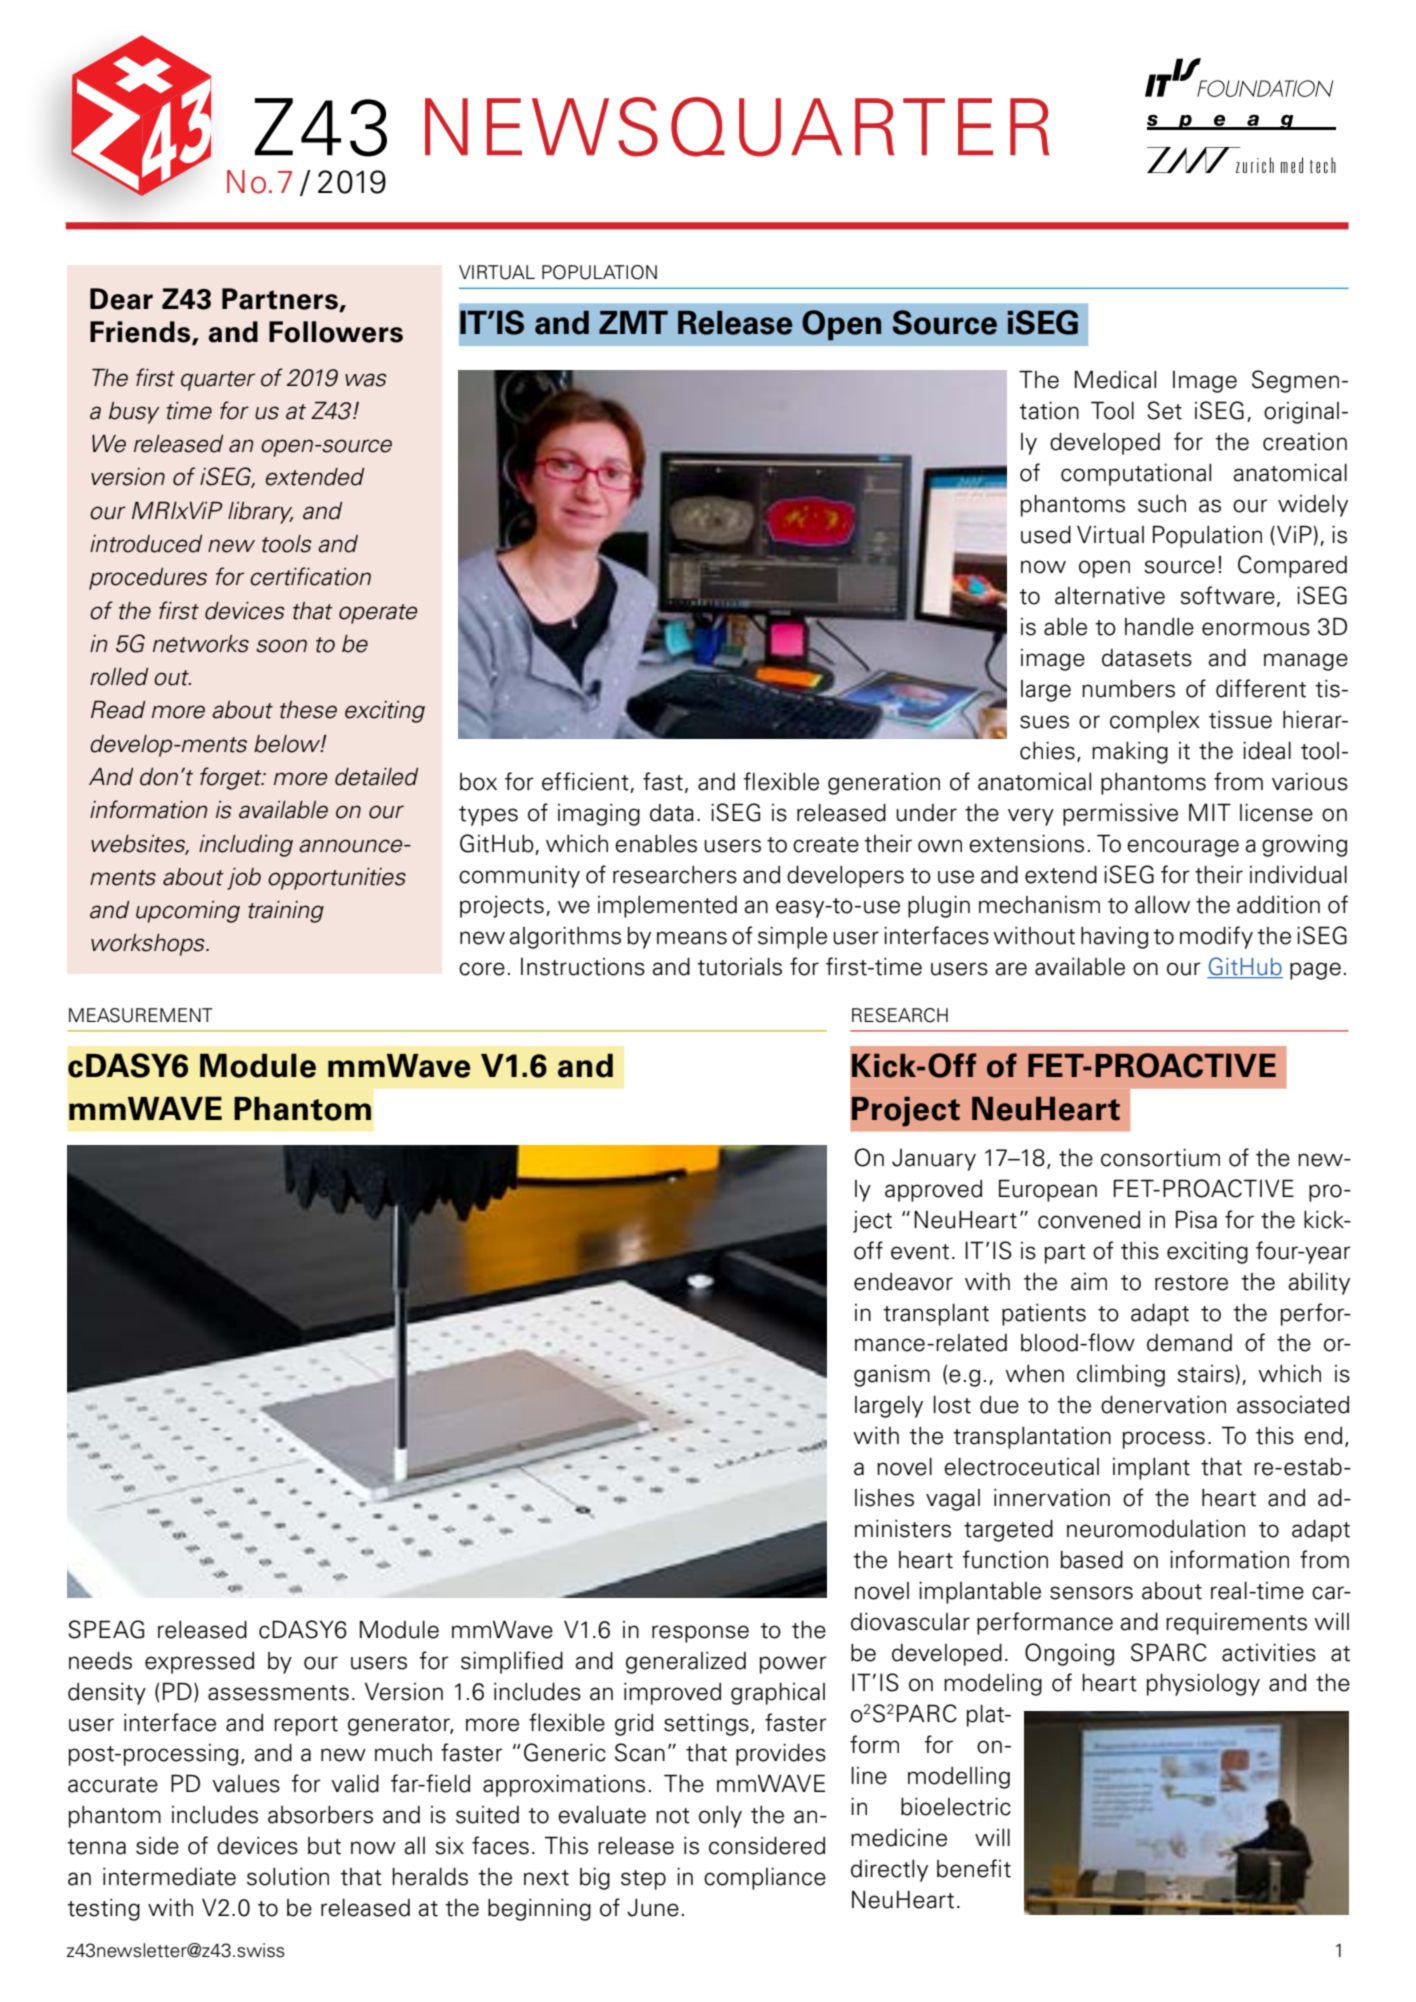  I want to click on Medical, so click(1115, 379).
